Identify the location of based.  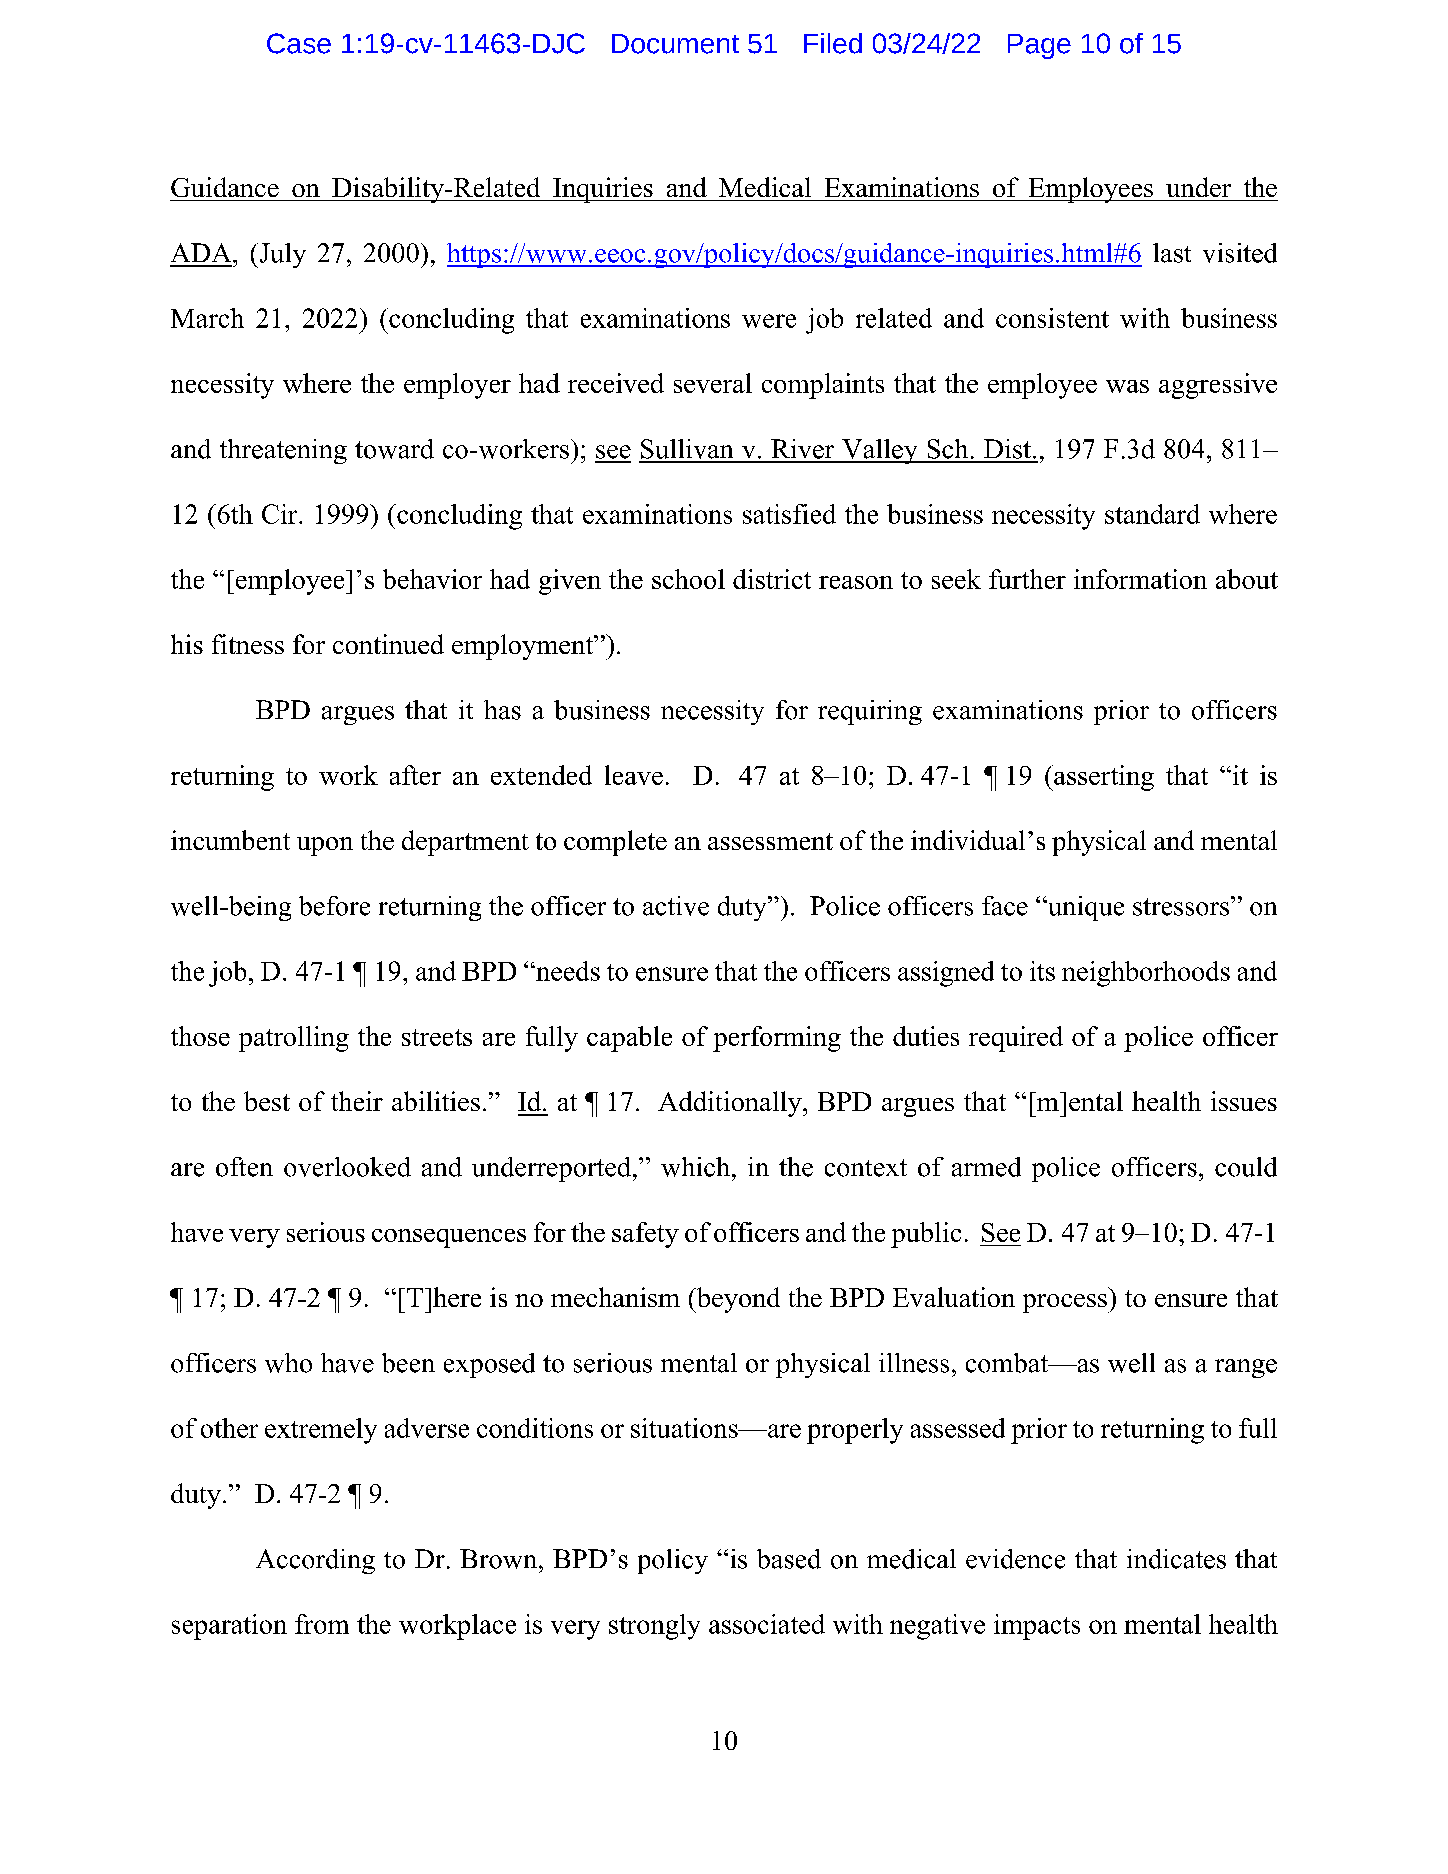
(789, 1559).
